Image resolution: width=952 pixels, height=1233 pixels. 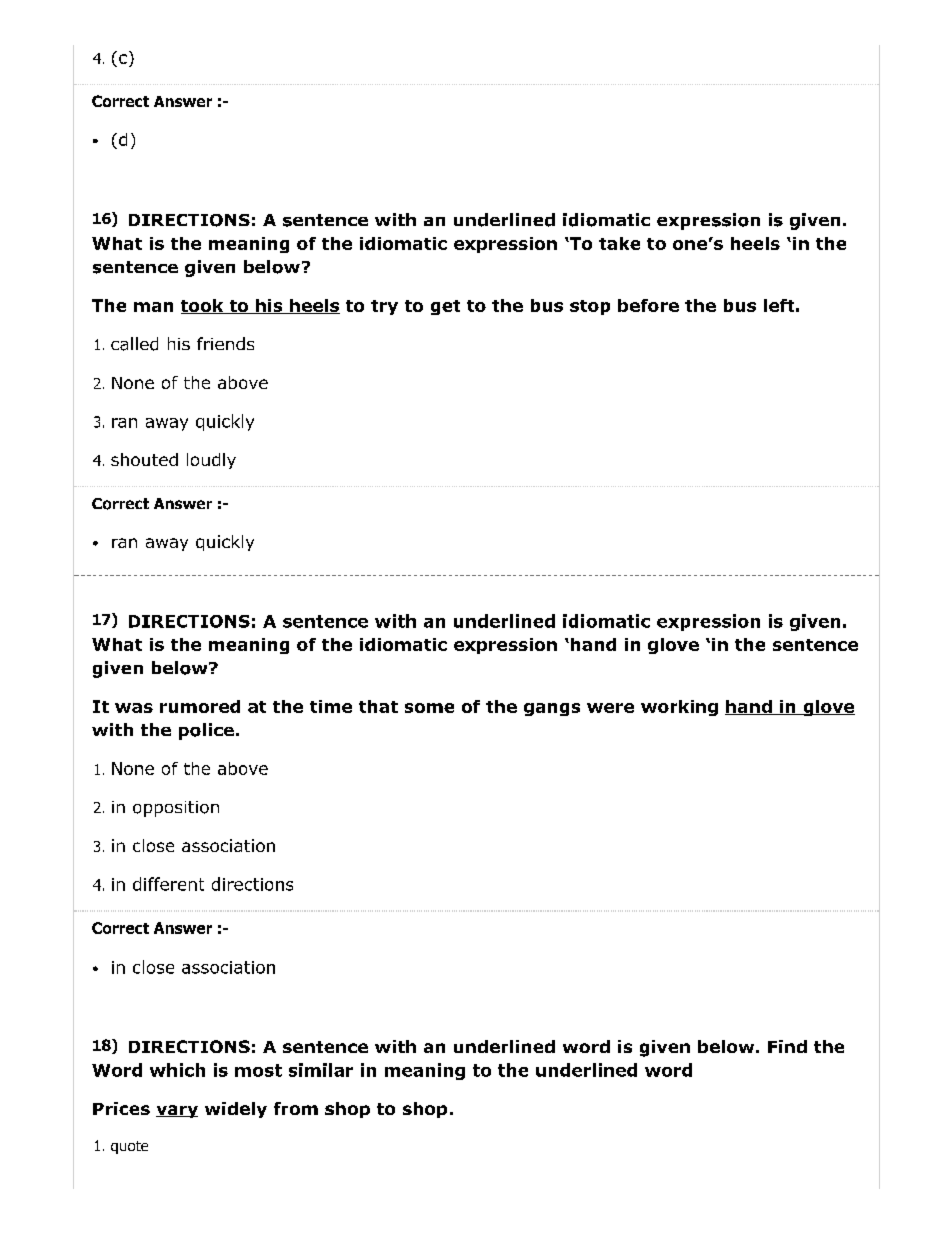 What do you see at coordinates (610, 708) in the page?
I see `were` at bounding box center [610, 708].
